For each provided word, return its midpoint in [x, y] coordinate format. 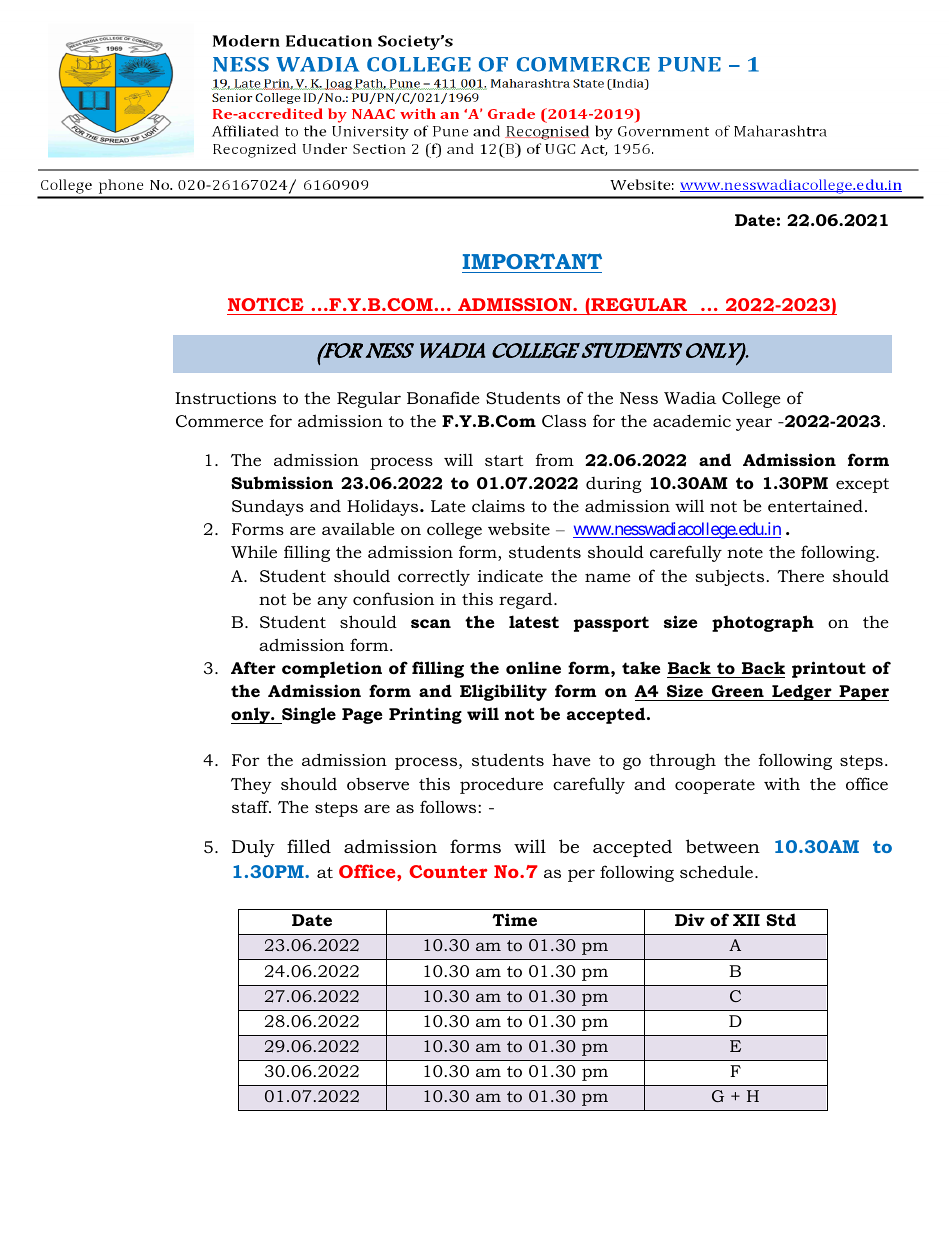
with [782, 784]
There [801, 576]
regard [527, 600]
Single [308, 715]
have [571, 760]
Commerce [219, 421]
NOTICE [266, 304]
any [332, 602]
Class [564, 421]
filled [309, 846]
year [754, 424]
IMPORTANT [532, 261]
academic [692, 420]
